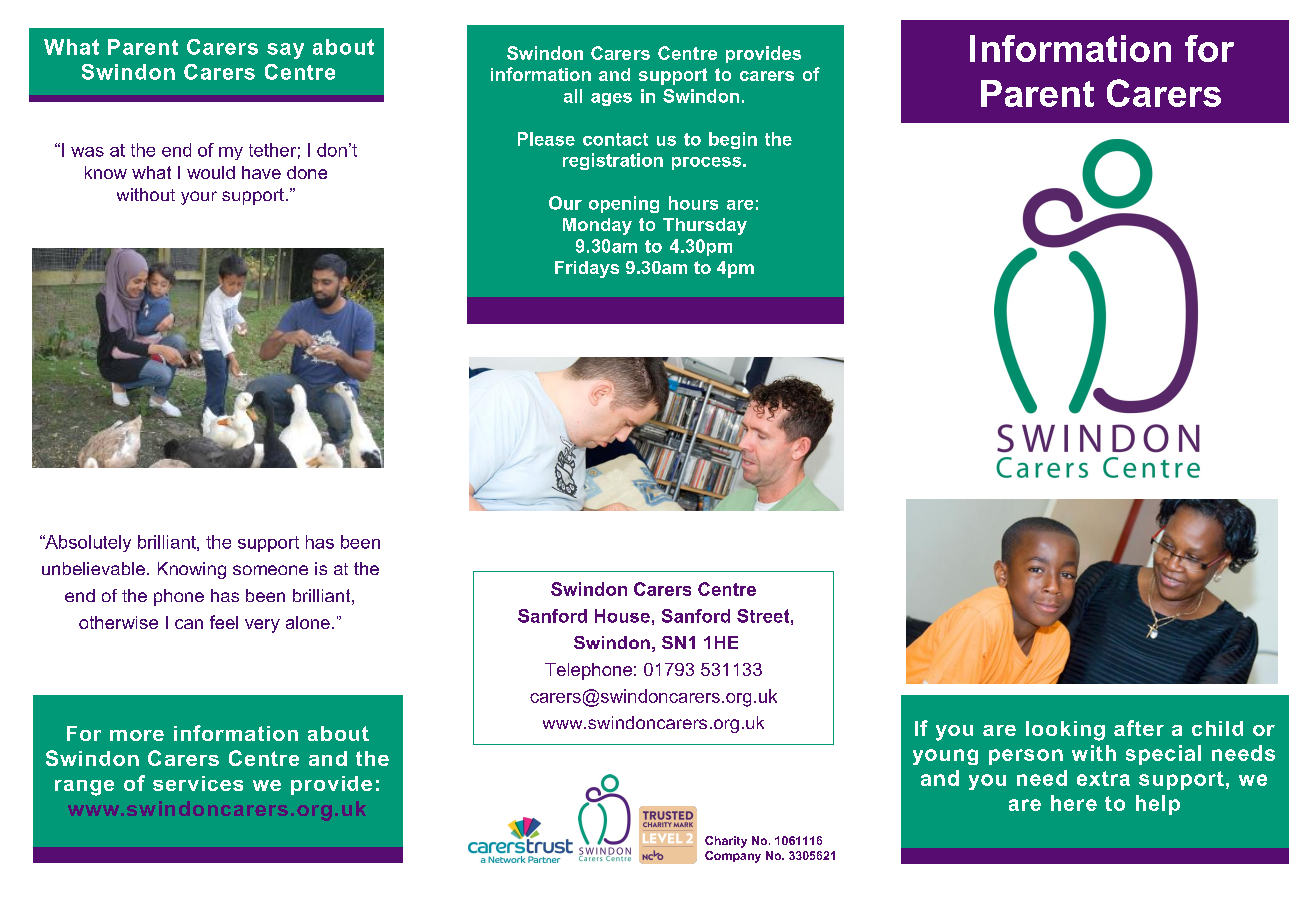 Image resolution: width=1308 pixels, height=924 pixels. Describe the element at coordinates (611, 99) in the screenshot. I see `ages` at that location.
